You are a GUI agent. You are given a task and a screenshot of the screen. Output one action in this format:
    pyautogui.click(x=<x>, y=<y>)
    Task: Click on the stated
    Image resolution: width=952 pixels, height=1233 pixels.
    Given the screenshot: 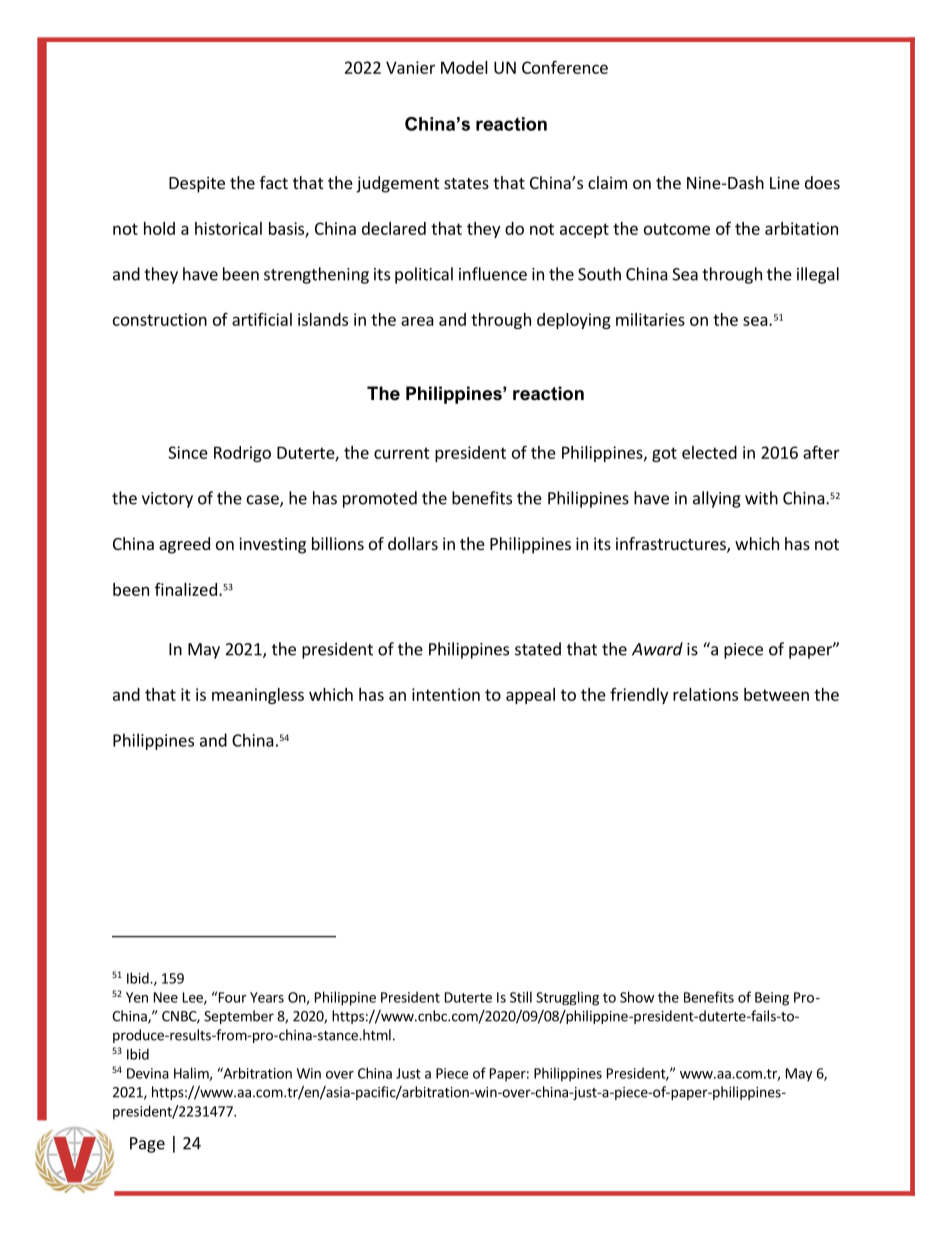 What is the action you would take?
    pyautogui.click(x=538, y=649)
